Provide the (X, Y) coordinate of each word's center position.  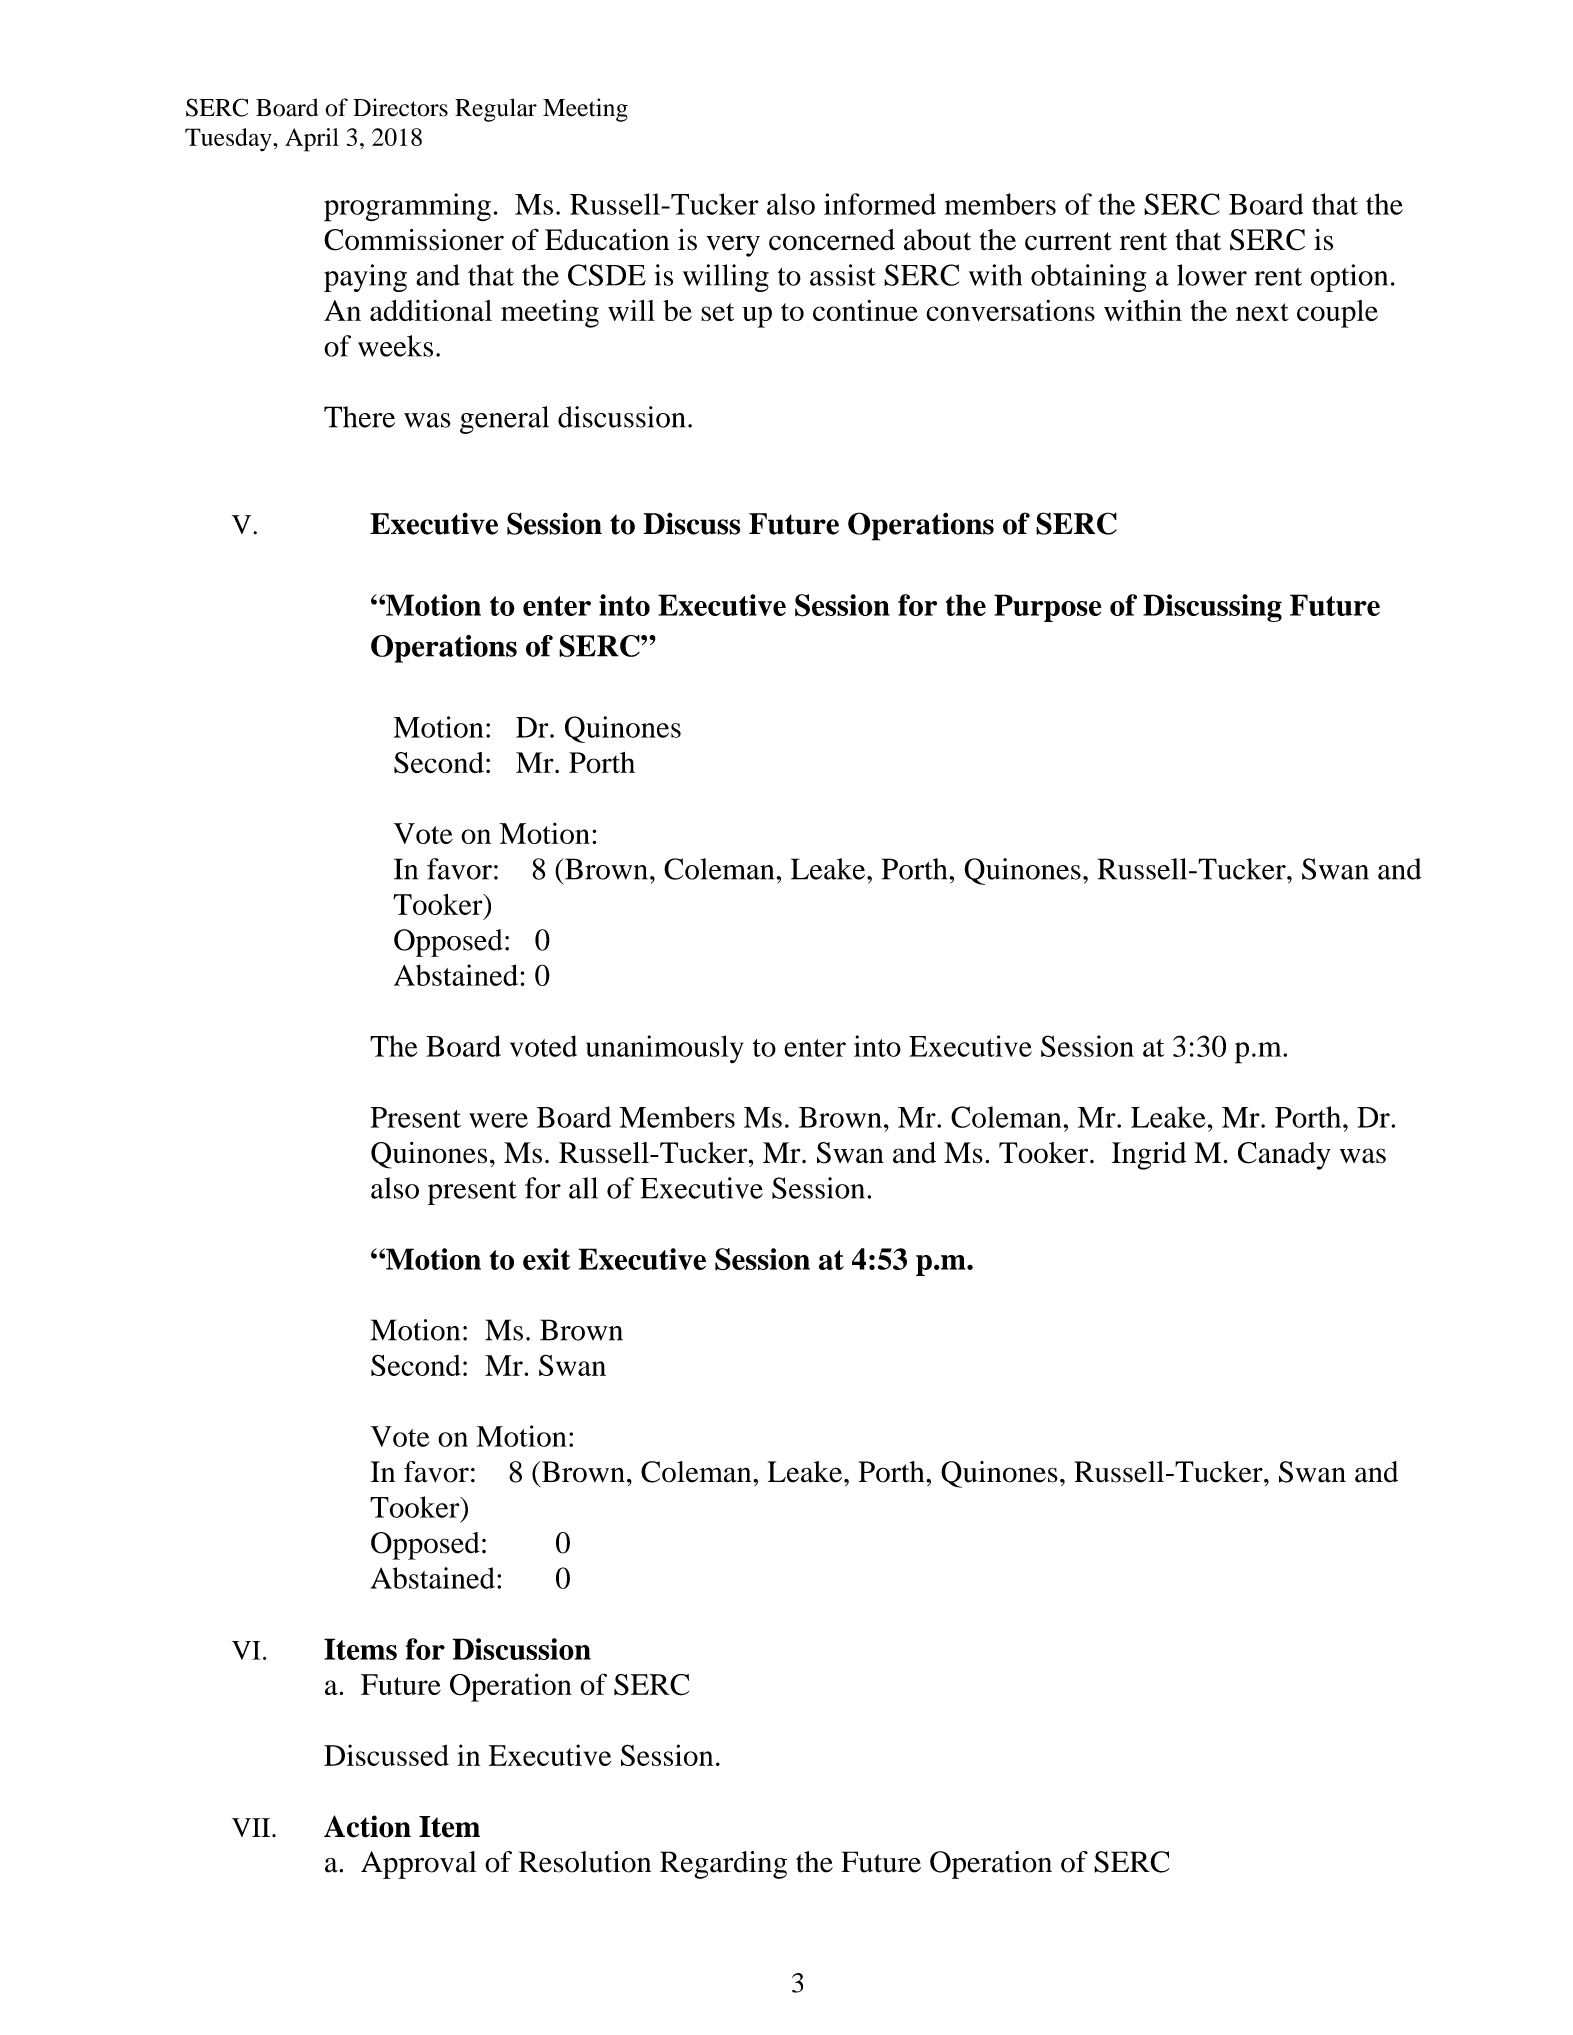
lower (1212, 275)
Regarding (723, 1865)
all (583, 1188)
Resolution (585, 1862)
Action (367, 1826)
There (359, 417)
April (312, 140)
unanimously (664, 1049)
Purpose (1048, 608)
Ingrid (1149, 1156)
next (1262, 312)
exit (546, 1259)
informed (880, 204)
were (498, 1120)
